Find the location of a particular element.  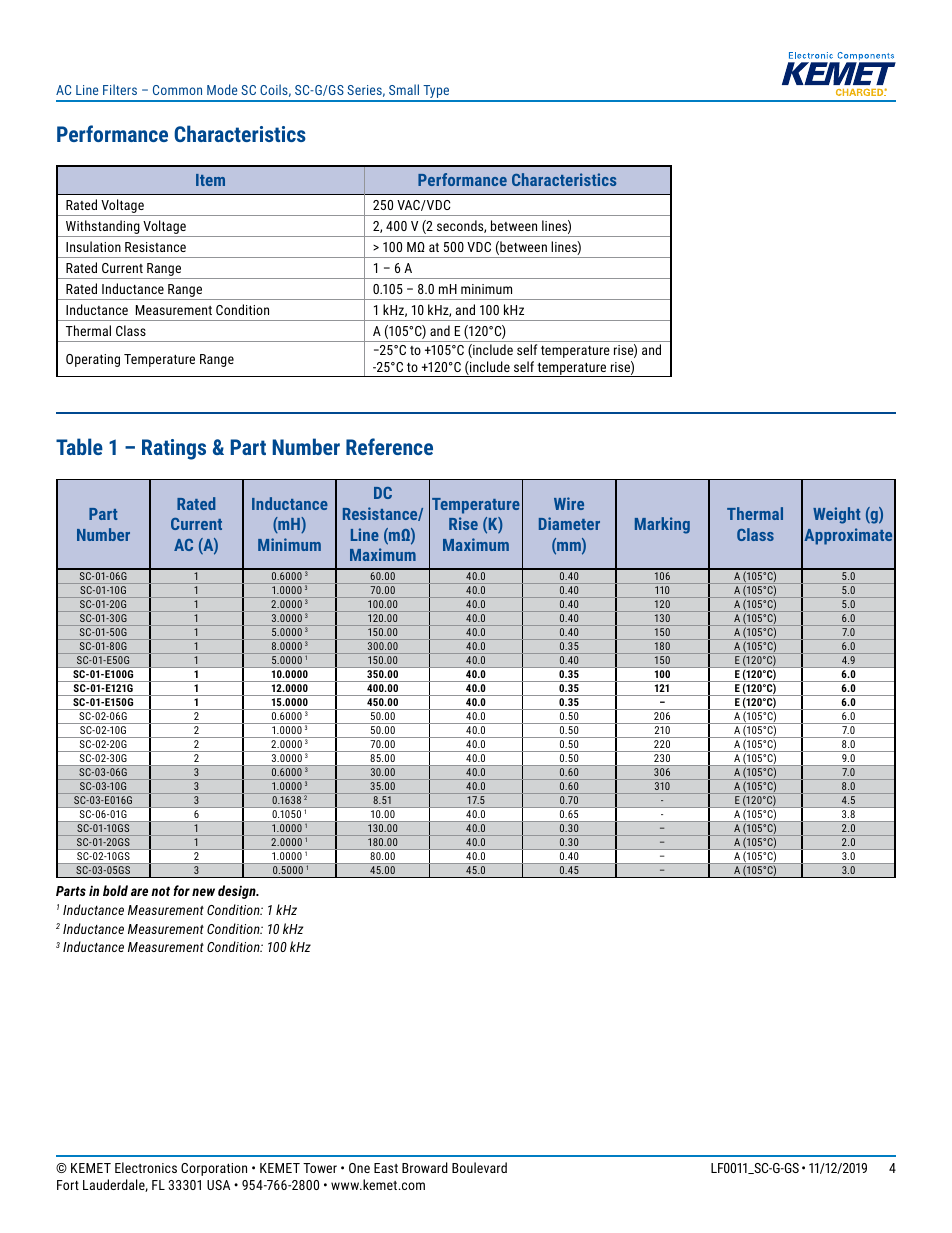

not is located at coordinates (160, 891).
